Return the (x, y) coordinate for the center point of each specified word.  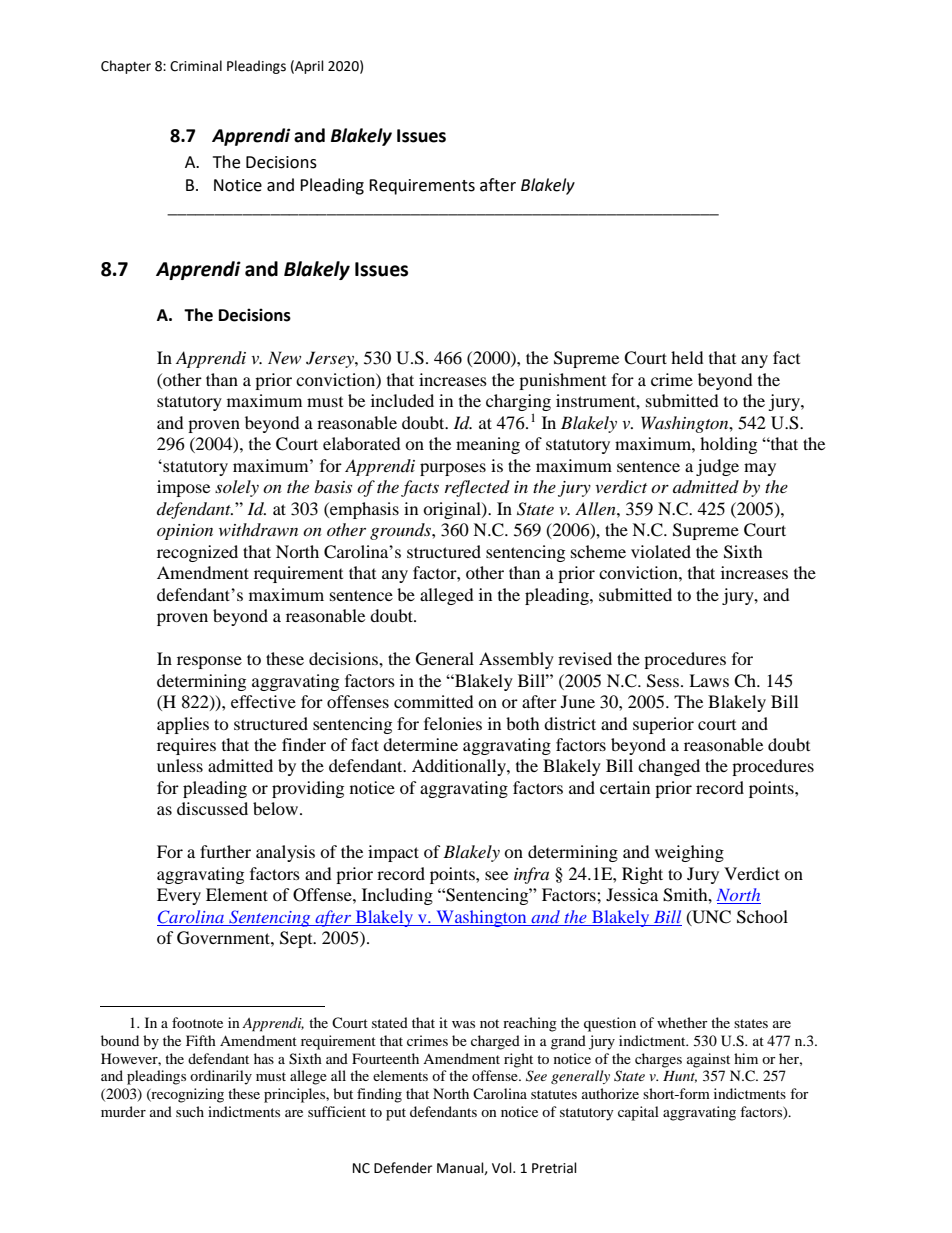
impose (183, 488)
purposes (453, 469)
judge (717, 467)
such (190, 1111)
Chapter (126, 67)
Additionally (460, 767)
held (687, 357)
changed (669, 767)
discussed (212, 808)
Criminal (196, 66)
